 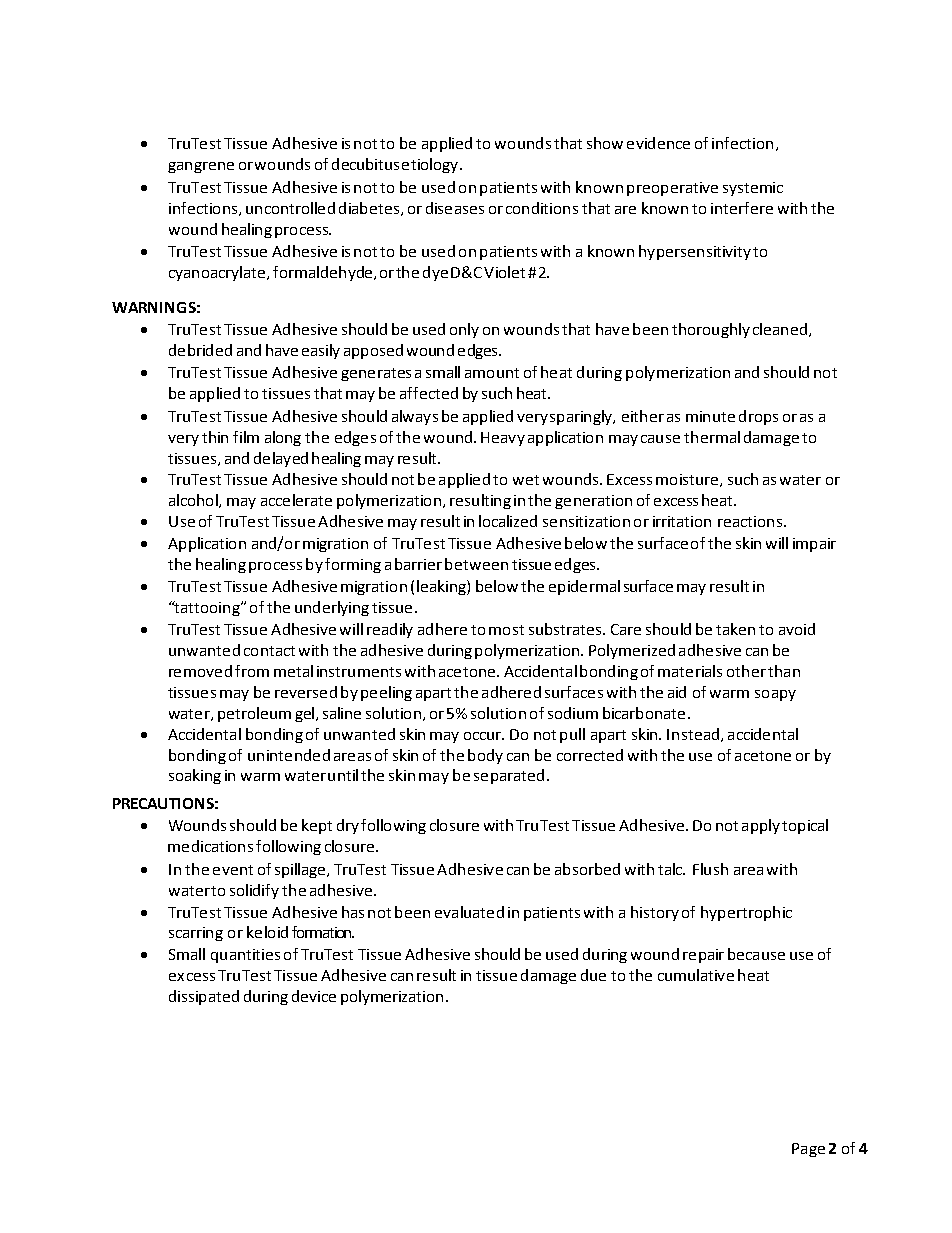 I want to click on most, so click(x=506, y=630).
